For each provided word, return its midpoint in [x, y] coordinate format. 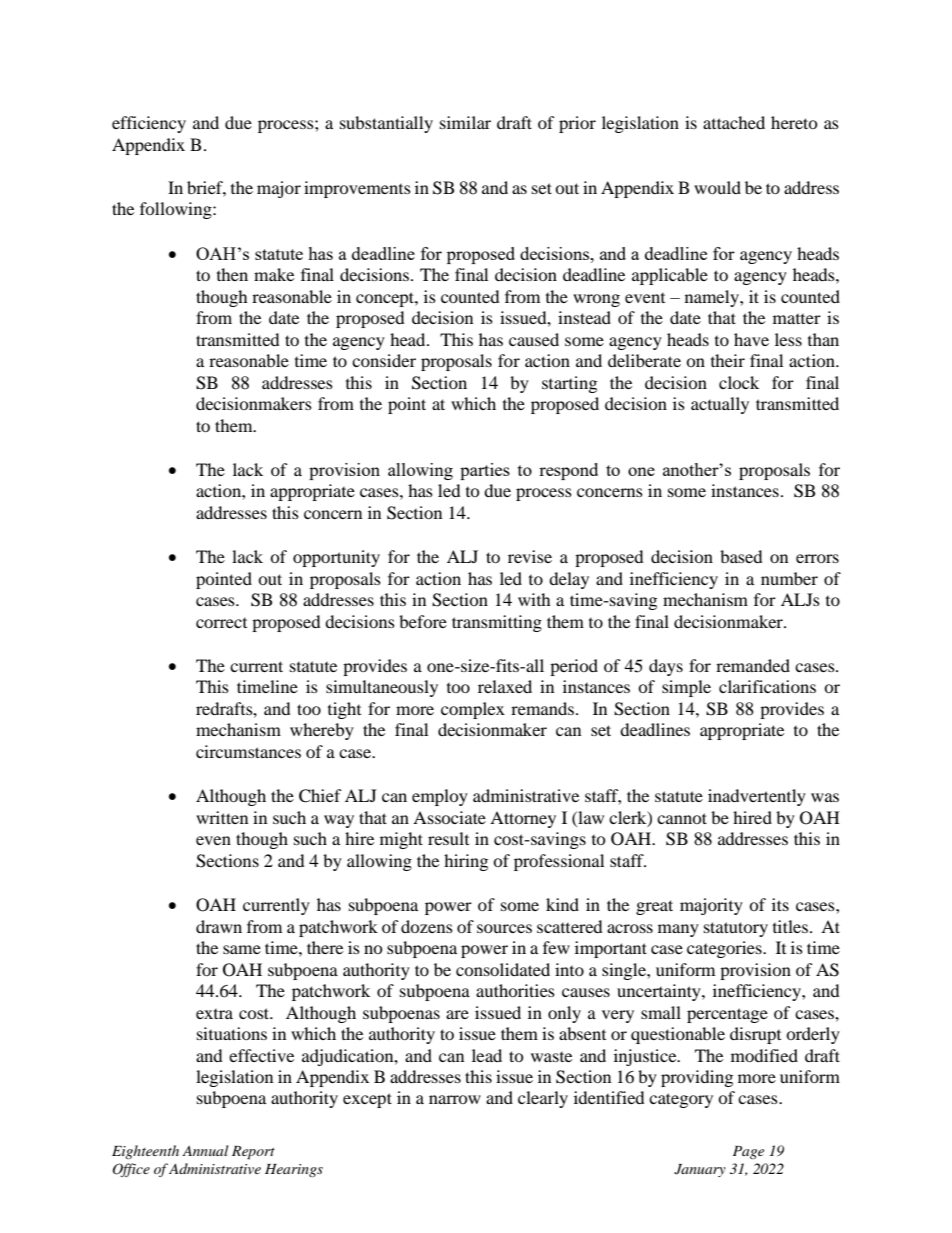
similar [465, 122]
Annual [205, 1150]
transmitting [497, 623]
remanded [753, 665]
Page [748, 1152]
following [177, 210]
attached [734, 122]
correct [221, 623]
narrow [455, 1099]
